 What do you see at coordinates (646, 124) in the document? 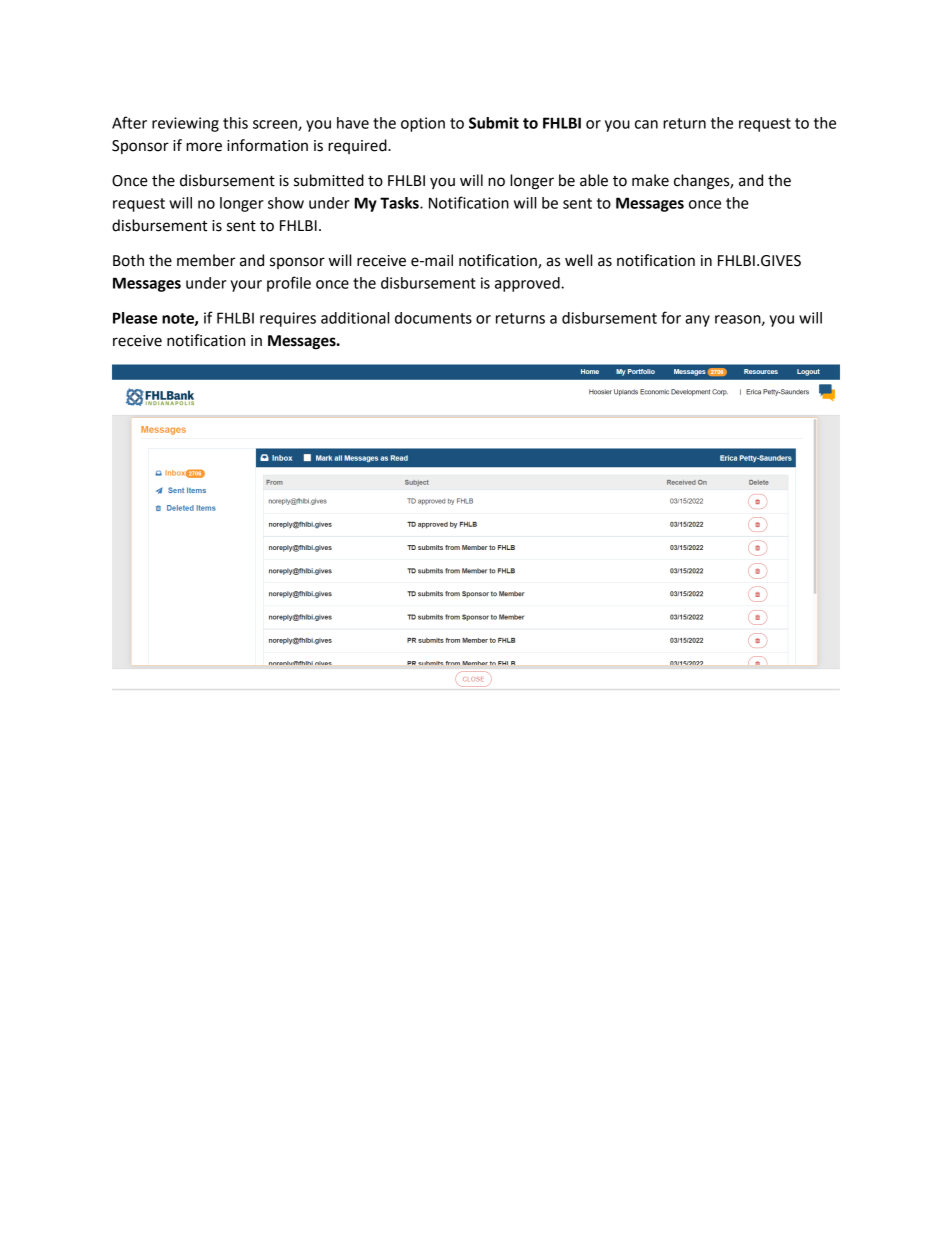
I see `can` at bounding box center [646, 124].
